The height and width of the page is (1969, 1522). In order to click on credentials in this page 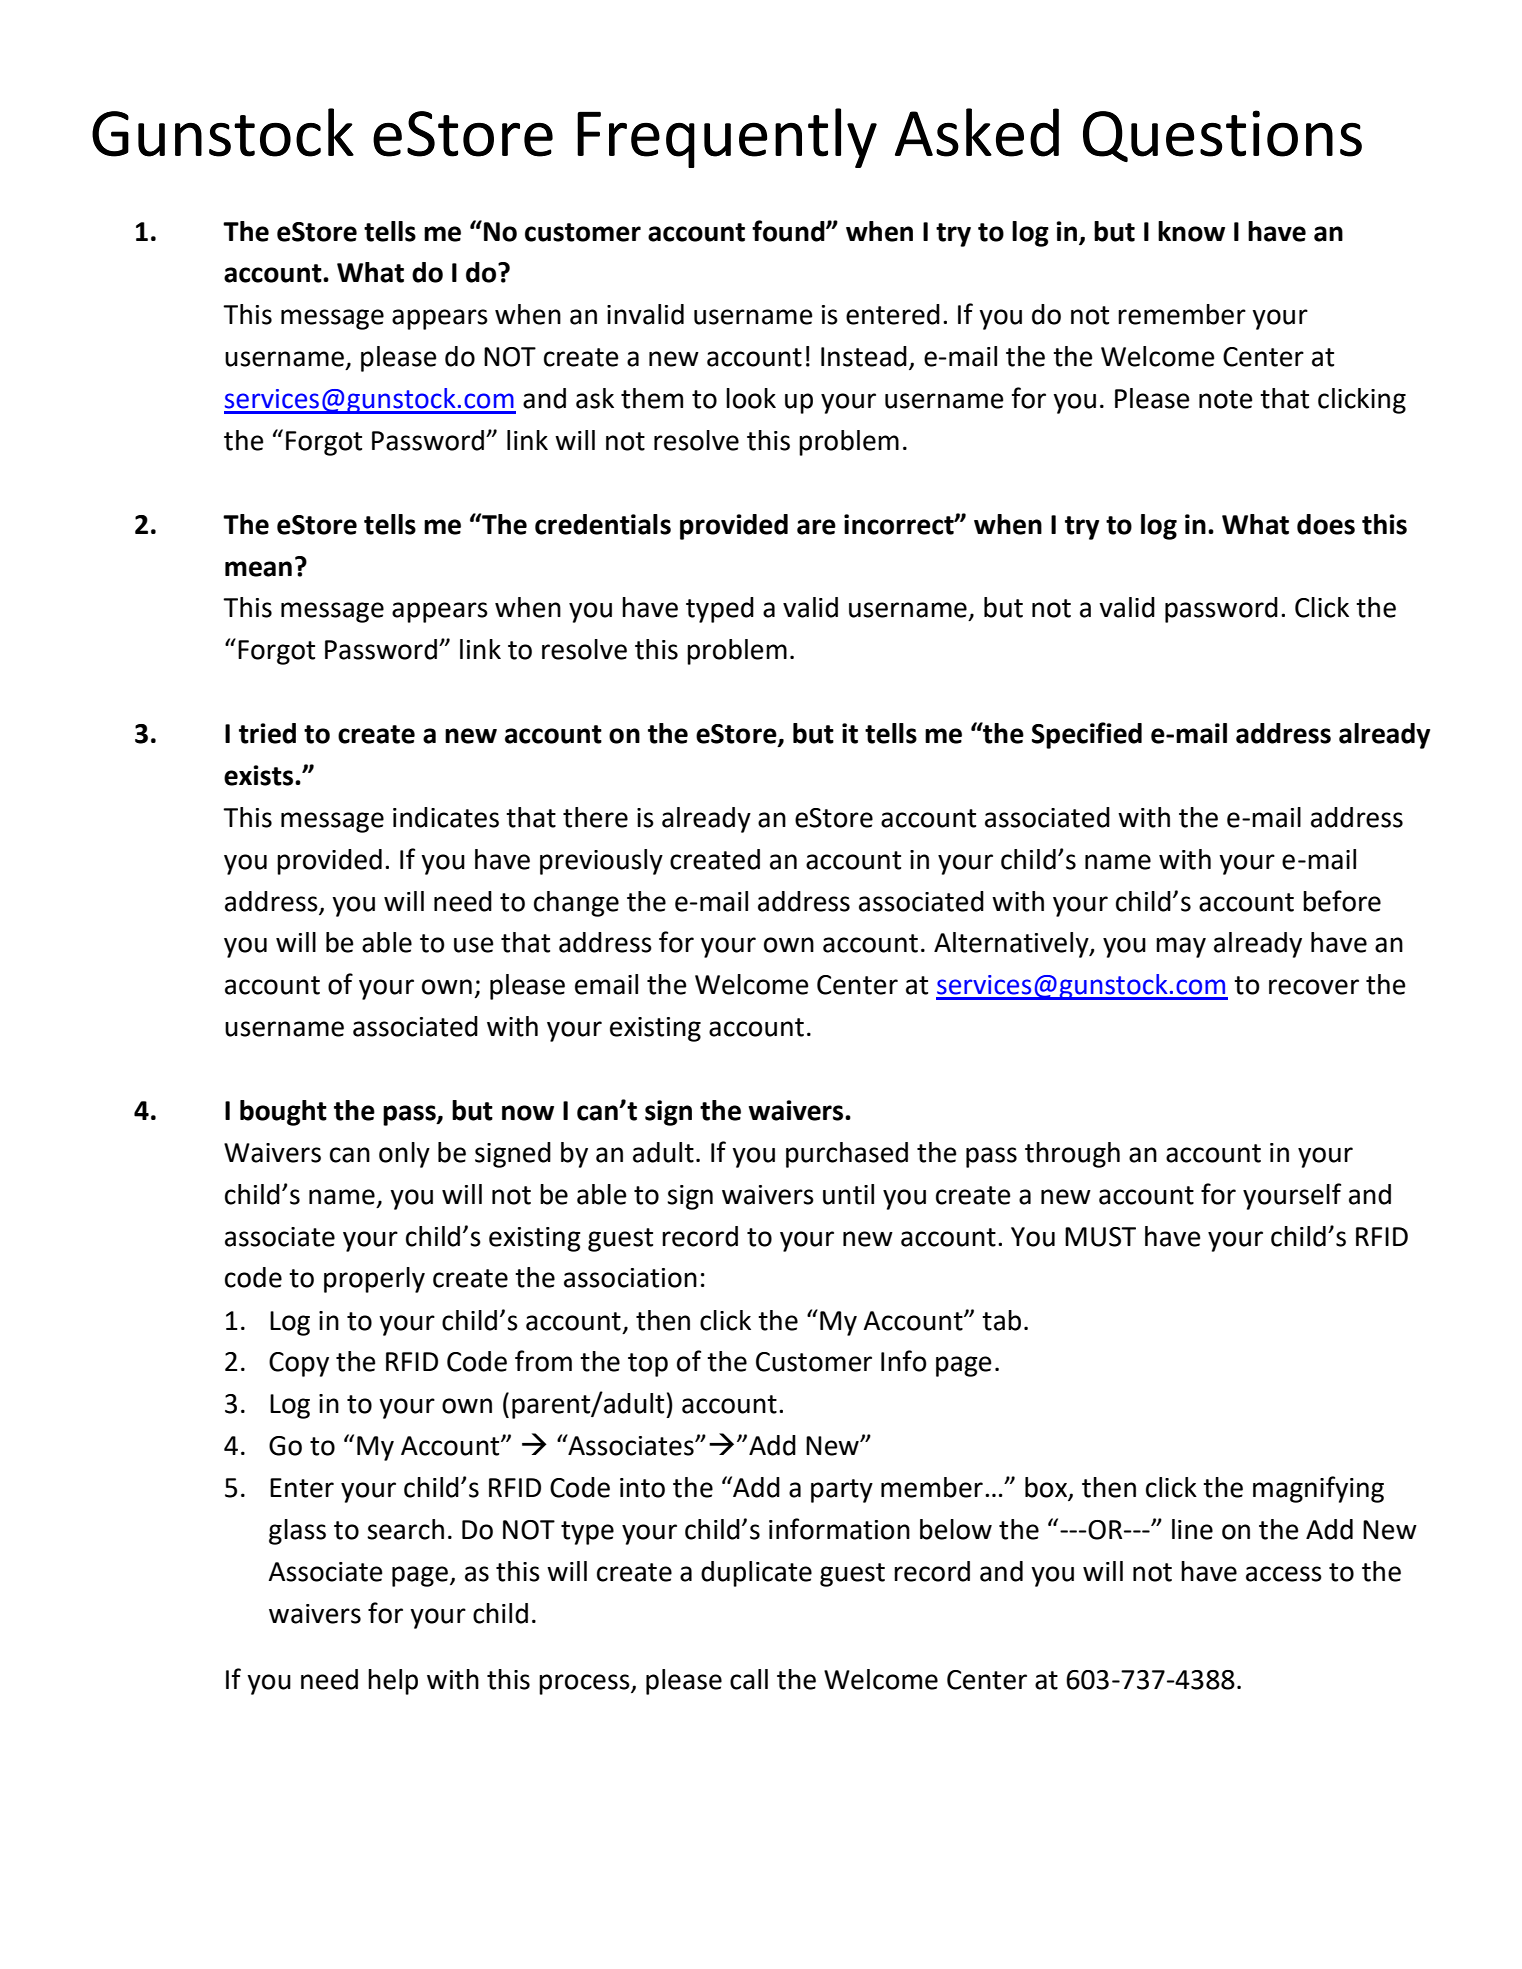, I will do `click(603, 524)`.
